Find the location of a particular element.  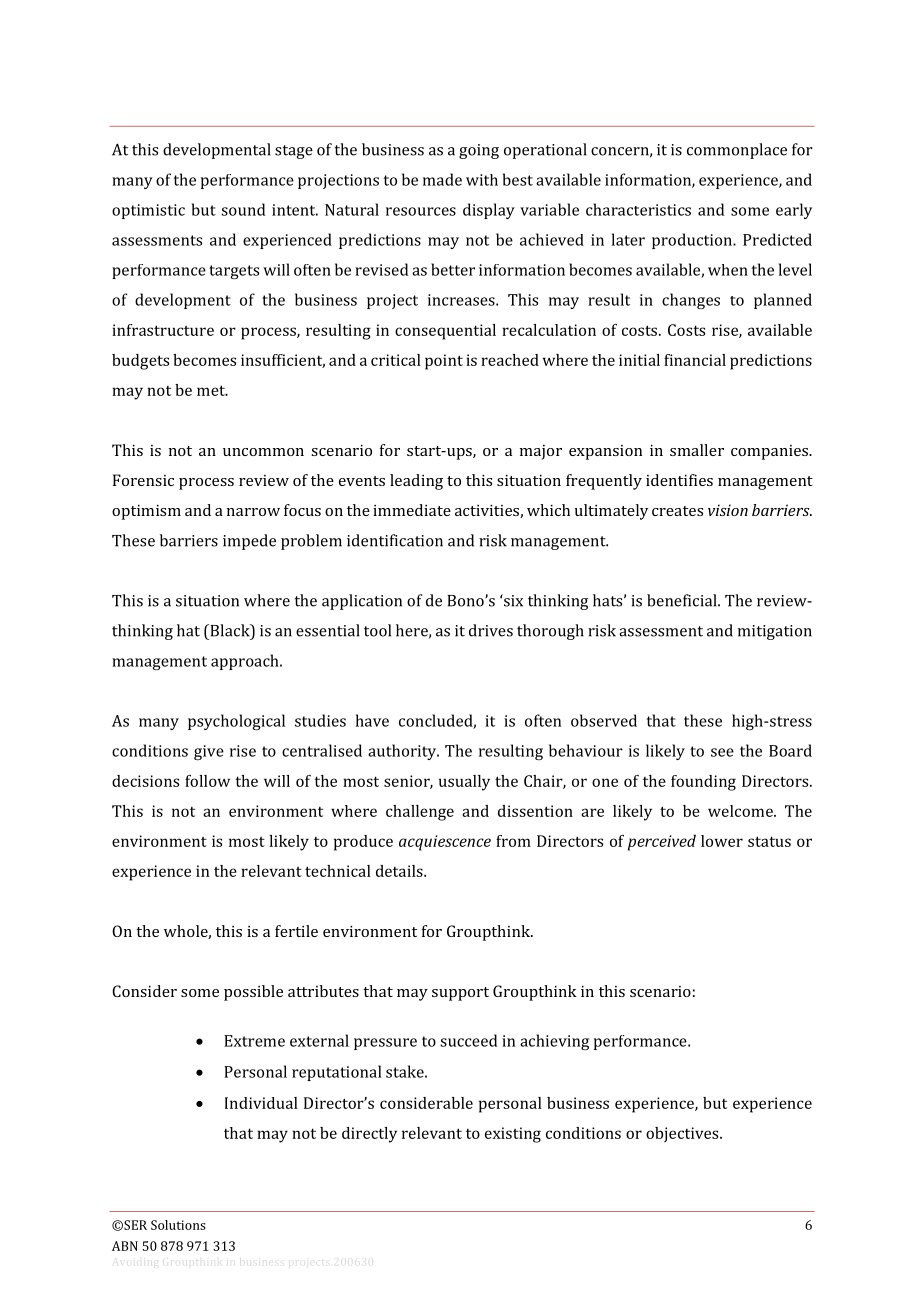

vision is located at coordinates (728, 510).
